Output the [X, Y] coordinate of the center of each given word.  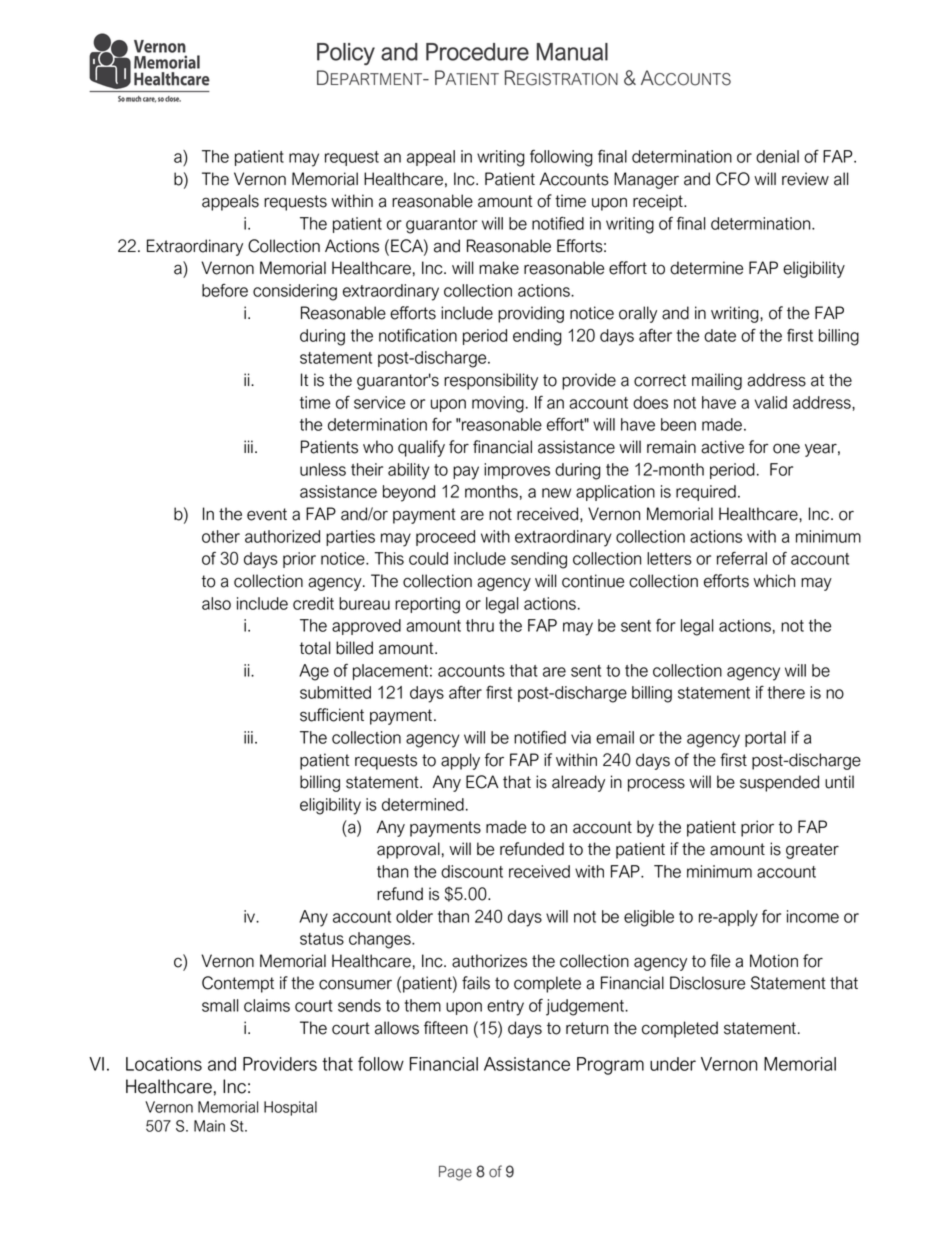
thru [480, 625]
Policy [346, 54]
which [774, 581]
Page [455, 1173]
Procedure [477, 52]
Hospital [290, 1108]
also [216, 603]
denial [777, 156]
